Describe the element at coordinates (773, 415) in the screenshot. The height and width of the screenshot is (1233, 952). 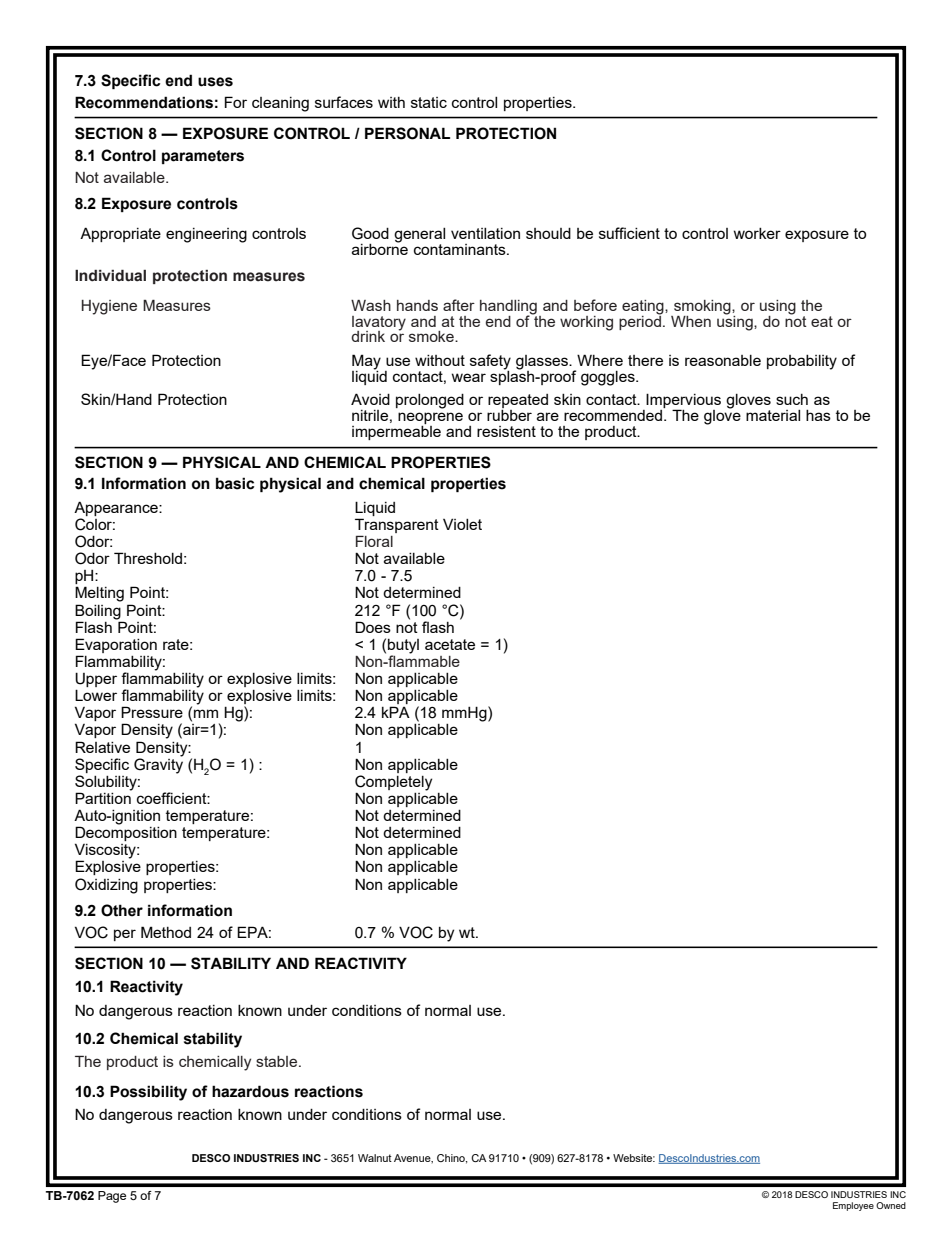
I see `material` at that location.
